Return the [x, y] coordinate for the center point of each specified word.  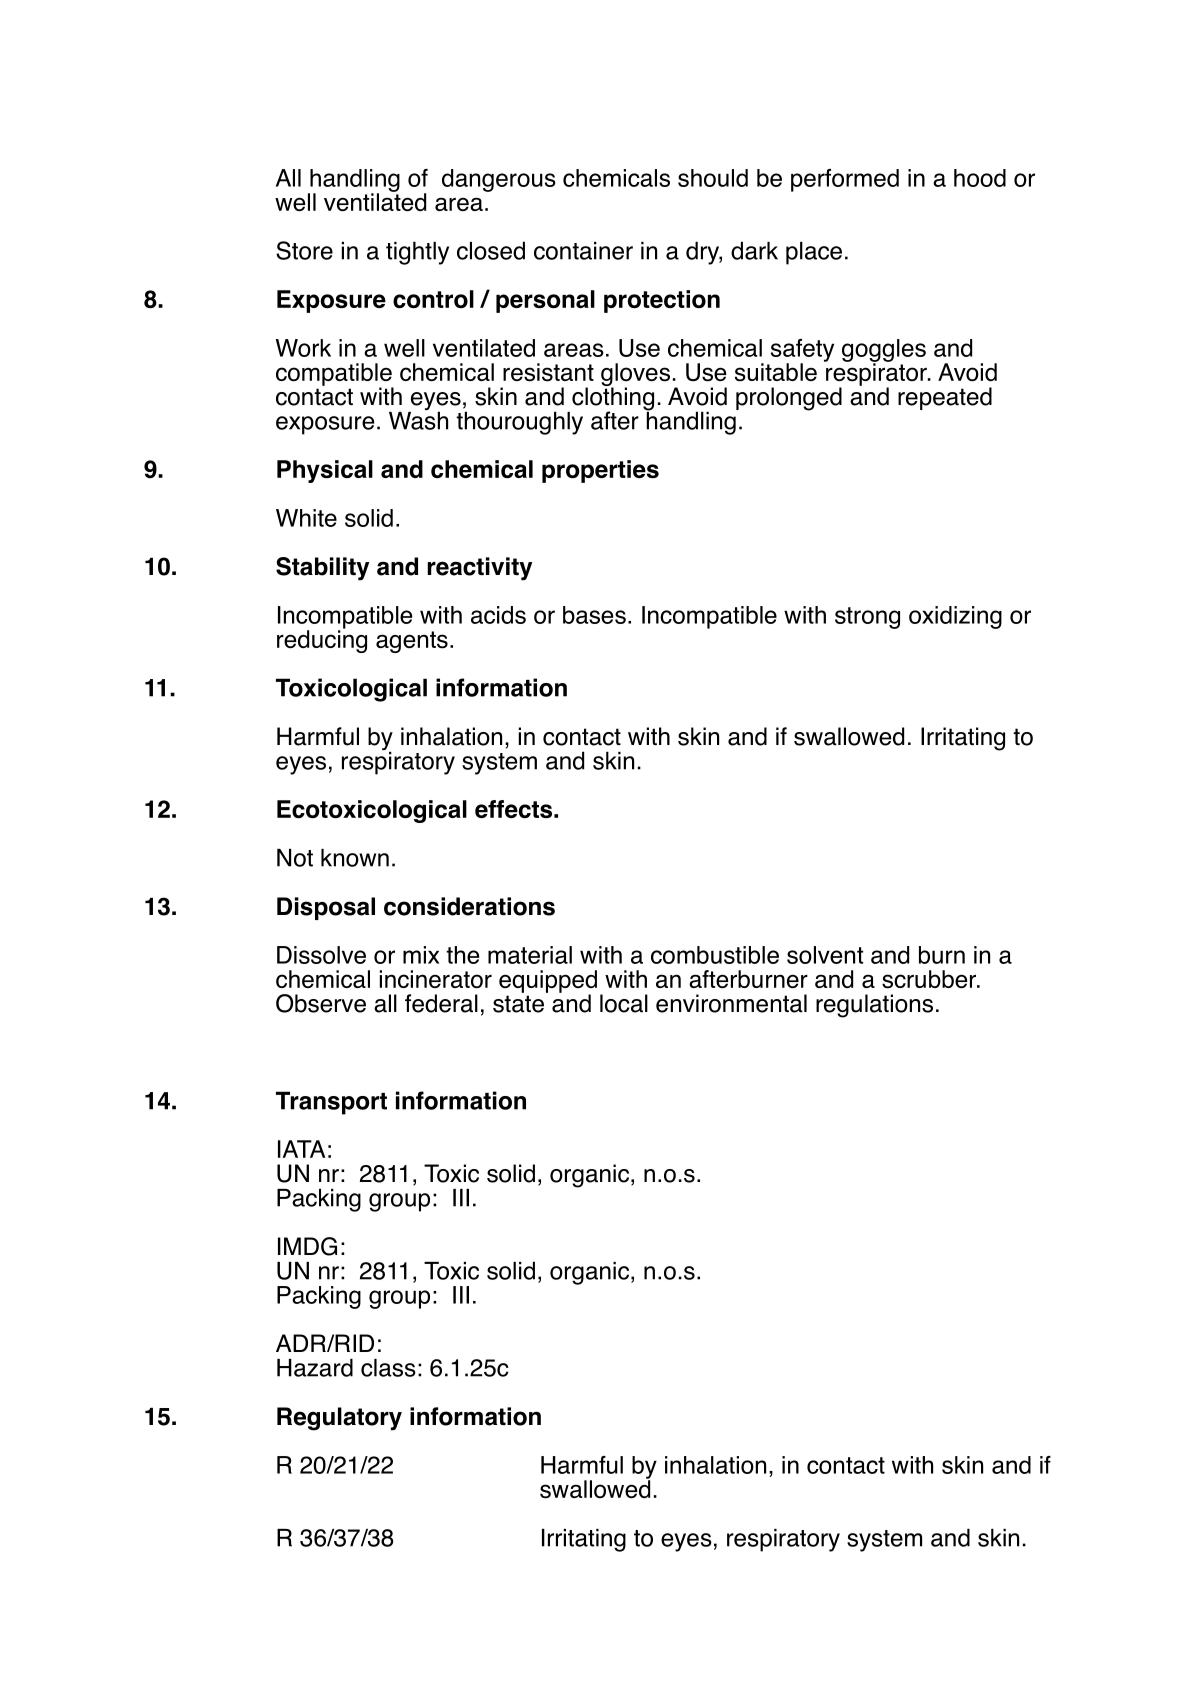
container [583, 251]
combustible [715, 955]
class [388, 1368]
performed [845, 180]
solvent [825, 955]
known [355, 858]
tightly [417, 253]
